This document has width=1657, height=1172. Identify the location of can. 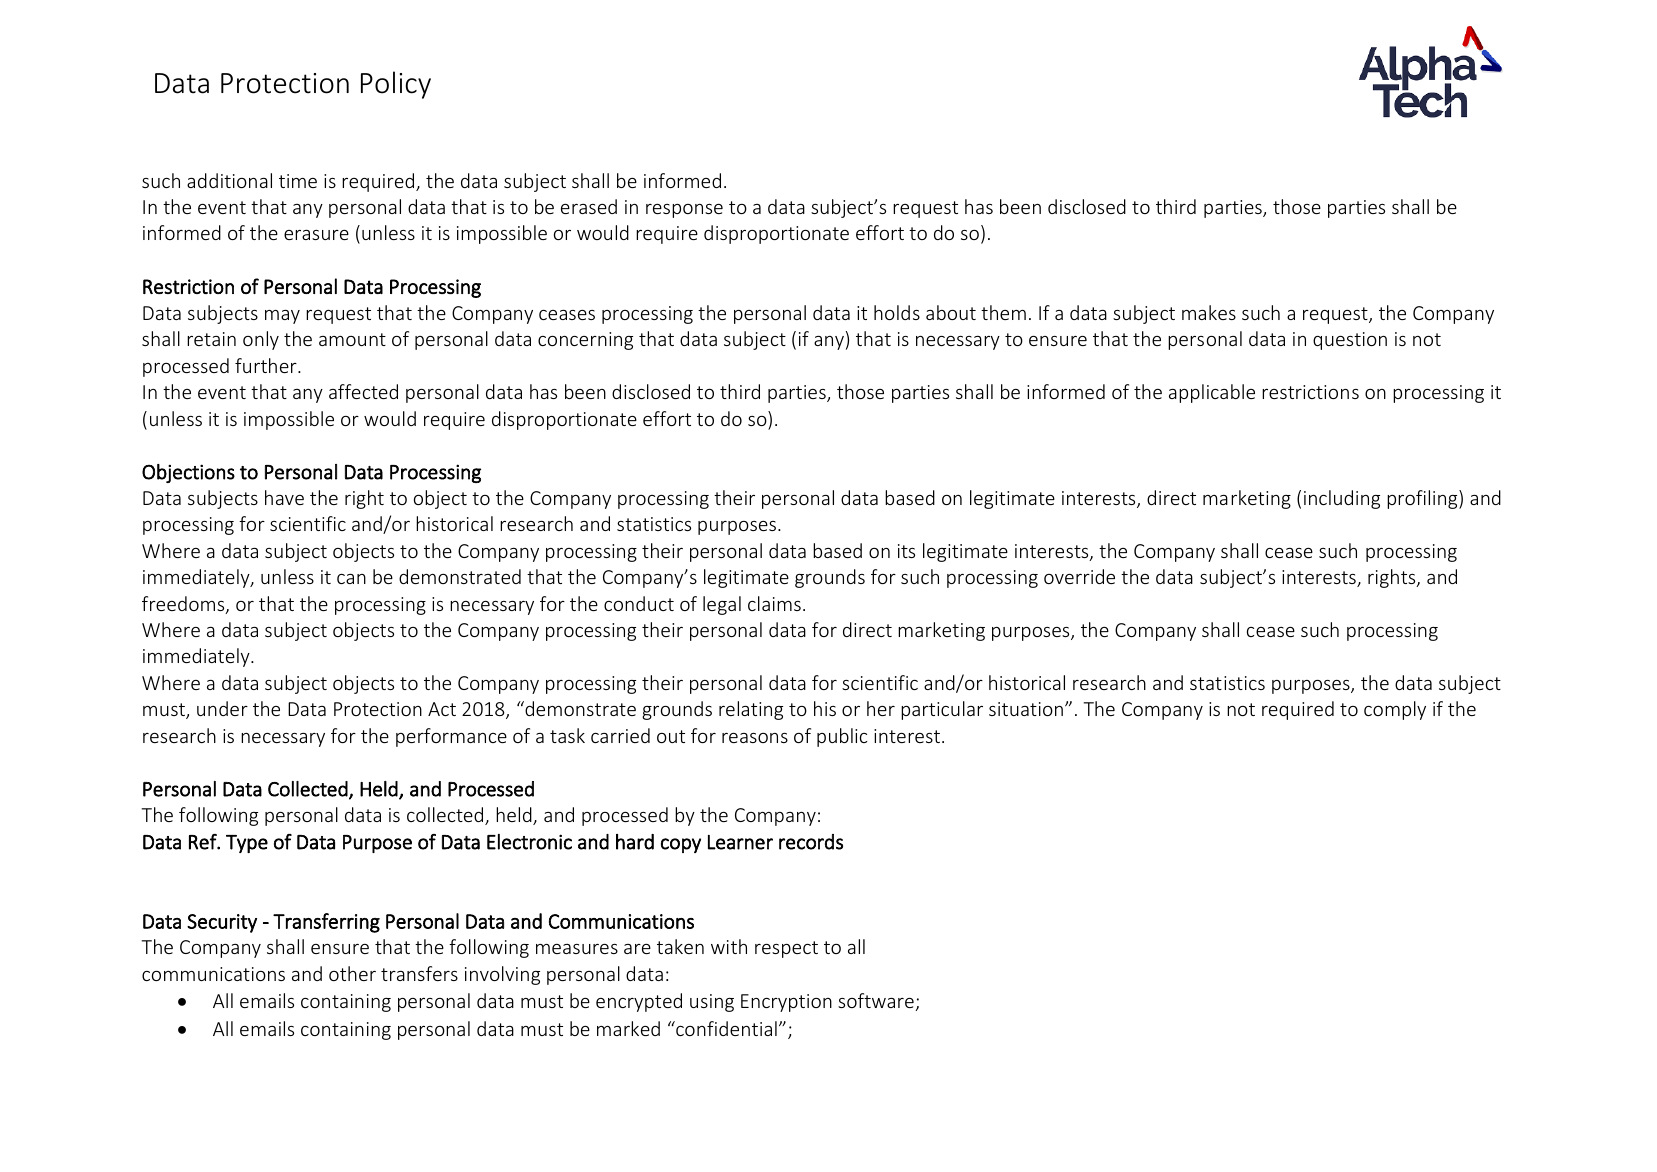
(351, 579).
